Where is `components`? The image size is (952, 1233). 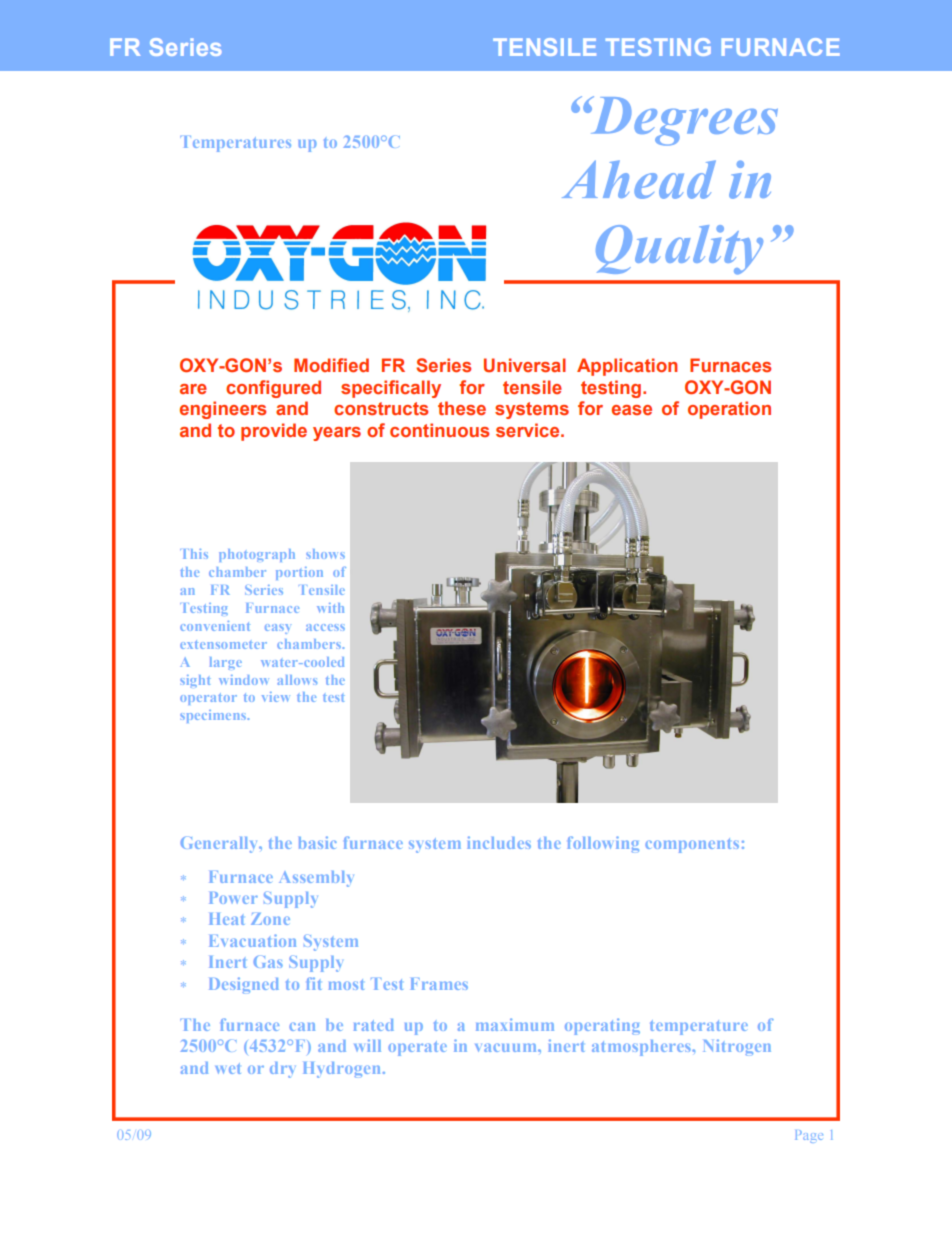 components is located at coordinates (692, 845).
